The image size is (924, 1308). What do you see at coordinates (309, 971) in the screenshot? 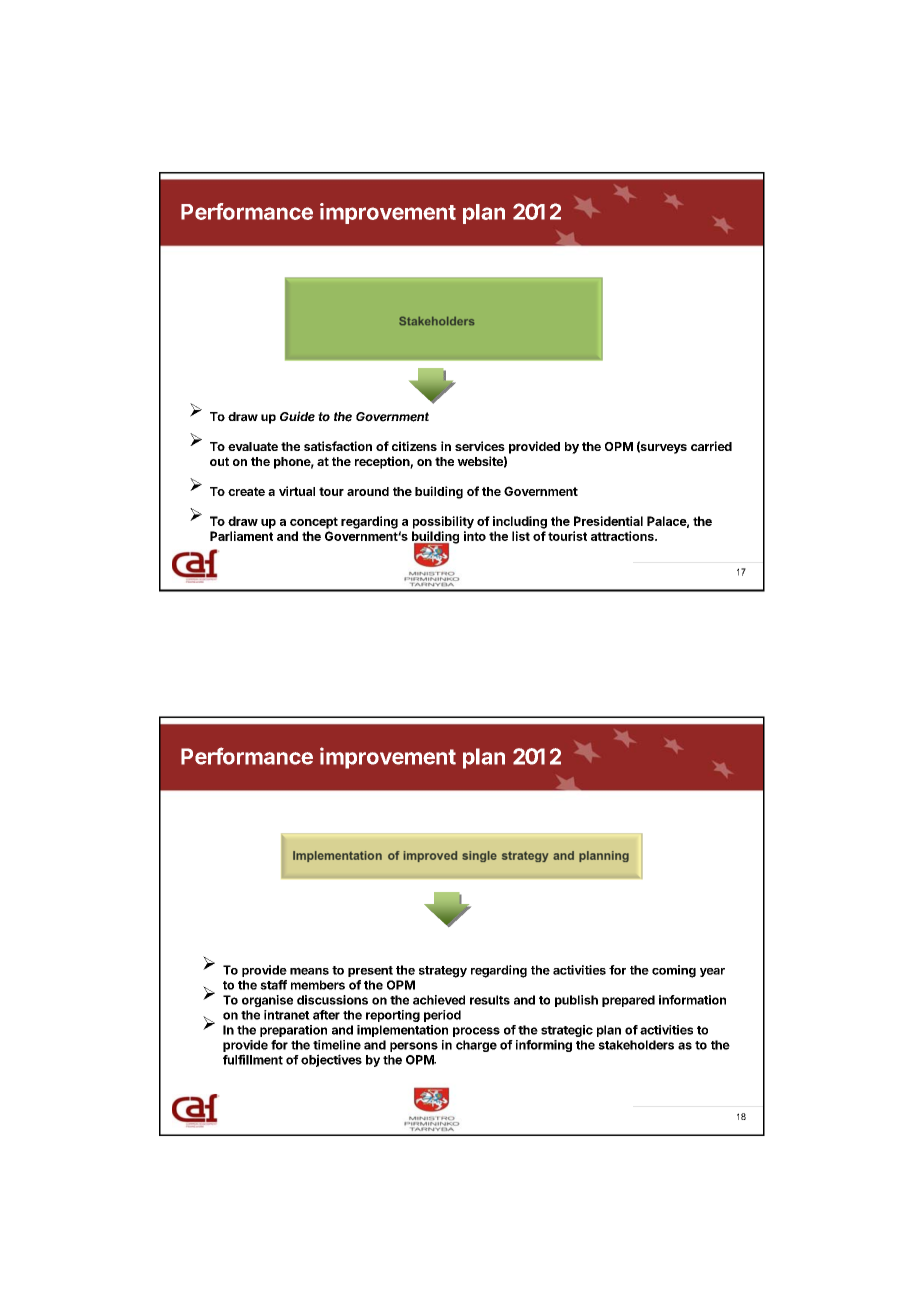
I see `means` at bounding box center [309, 971].
